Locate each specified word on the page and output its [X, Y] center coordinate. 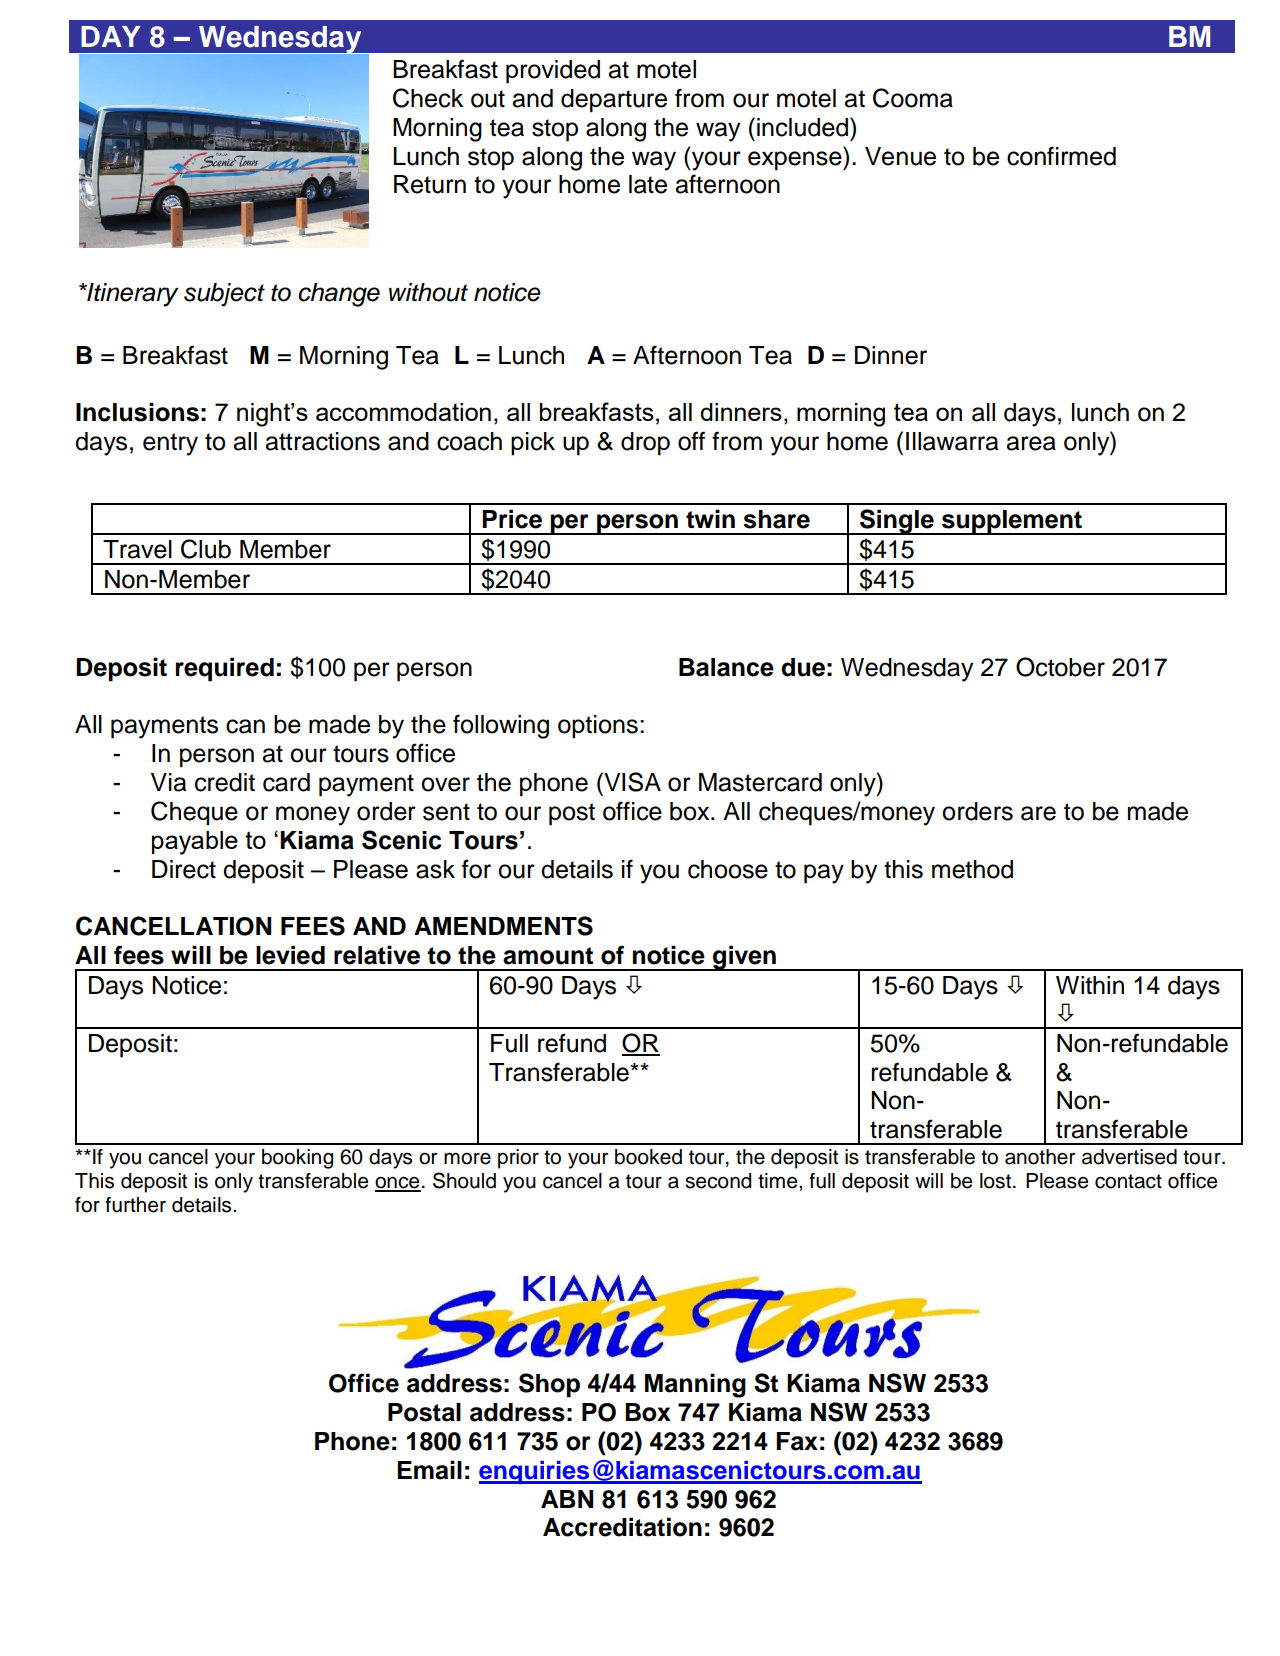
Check [428, 98]
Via [168, 782]
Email [429, 1470]
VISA [631, 782]
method [972, 869]
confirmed [1061, 156]
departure [614, 101]
